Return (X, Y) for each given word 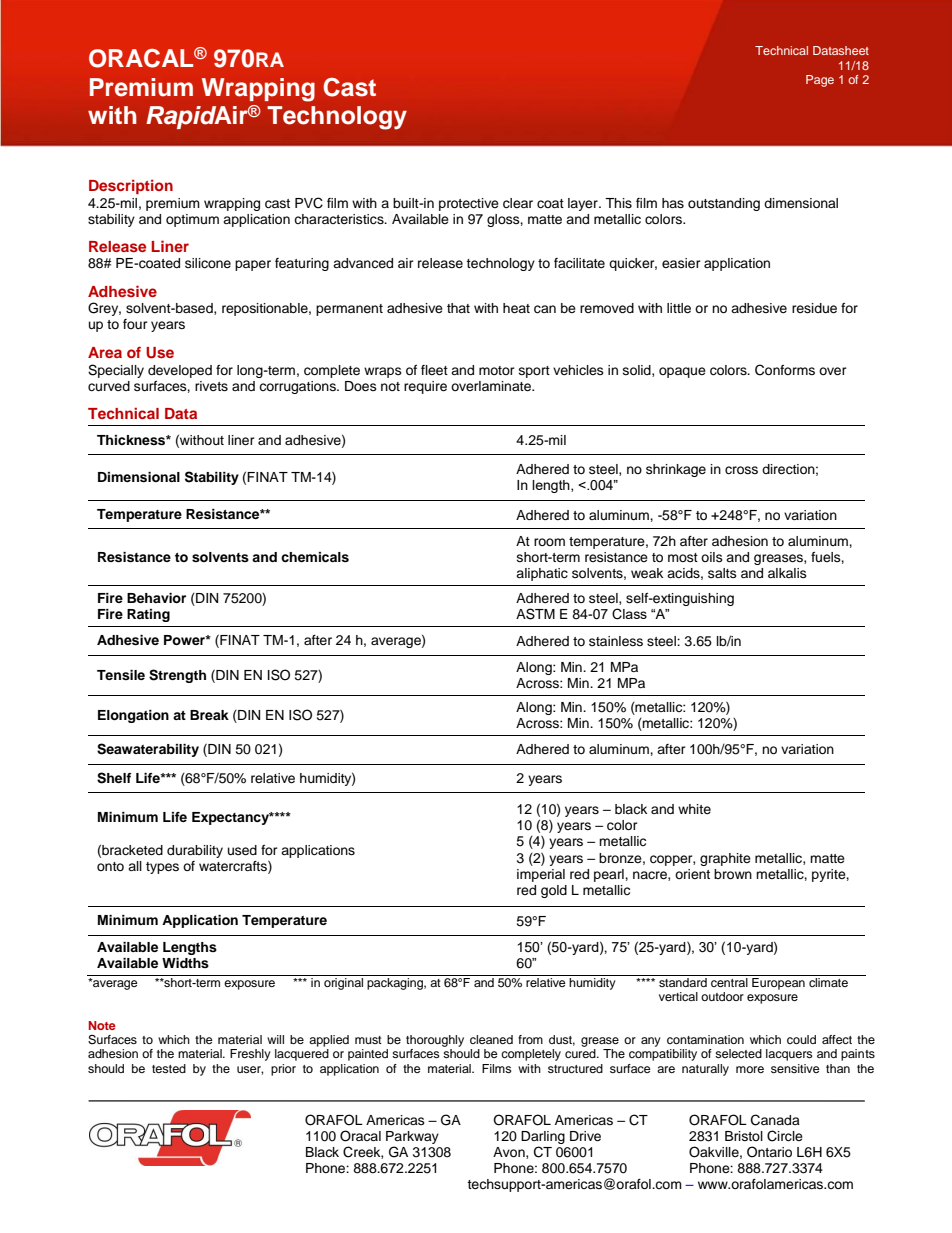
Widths (185, 963)
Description (131, 186)
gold (554, 891)
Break (209, 715)
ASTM (535, 614)
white (694, 809)
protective (469, 204)
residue (814, 308)
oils (712, 557)
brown (733, 874)
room (549, 542)
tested (169, 1068)
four (135, 324)
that (458, 308)
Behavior (156, 598)
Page (820, 81)
